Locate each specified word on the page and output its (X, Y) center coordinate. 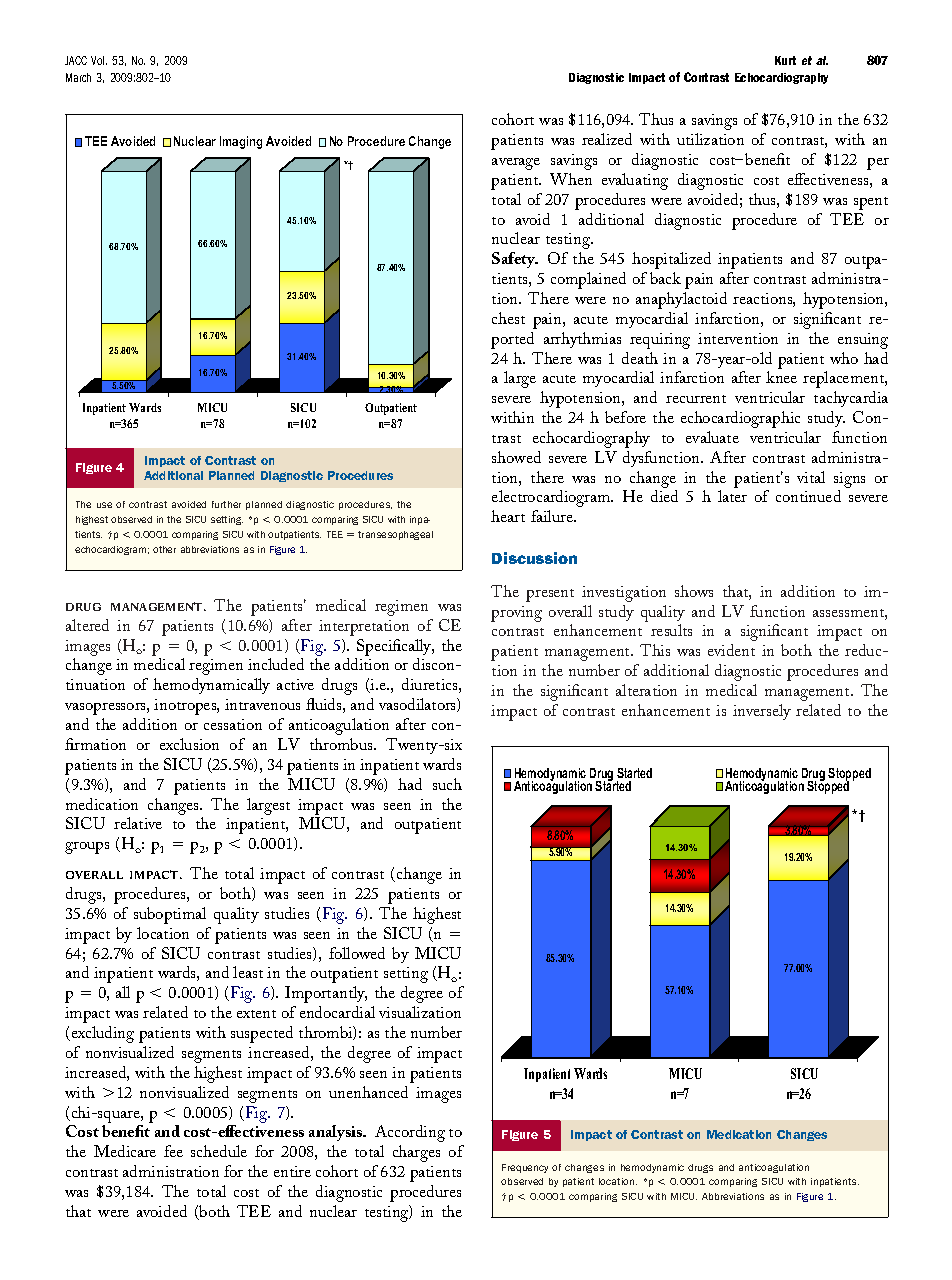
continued (808, 496)
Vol (99, 60)
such (447, 784)
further (226, 504)
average (516, 164)
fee (173, 1151)
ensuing (863, 341)
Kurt (785, 60)
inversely (762, 712)
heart (508, 516)
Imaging (241, 142)
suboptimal (170, 915)
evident (731, 650)
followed (357, 953)
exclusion (189, 744)
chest (508, 318)
